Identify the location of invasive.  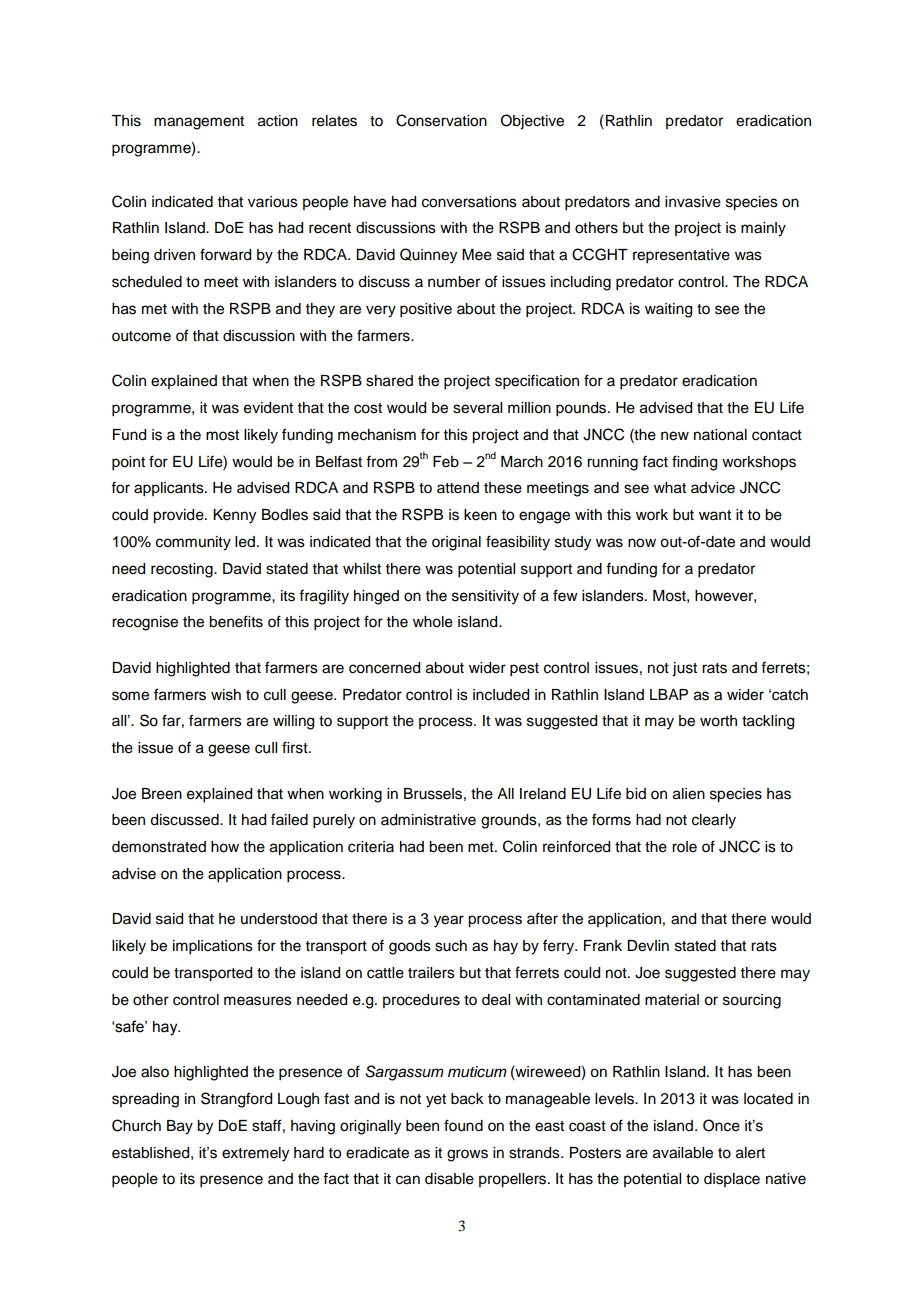
(693, 202).
